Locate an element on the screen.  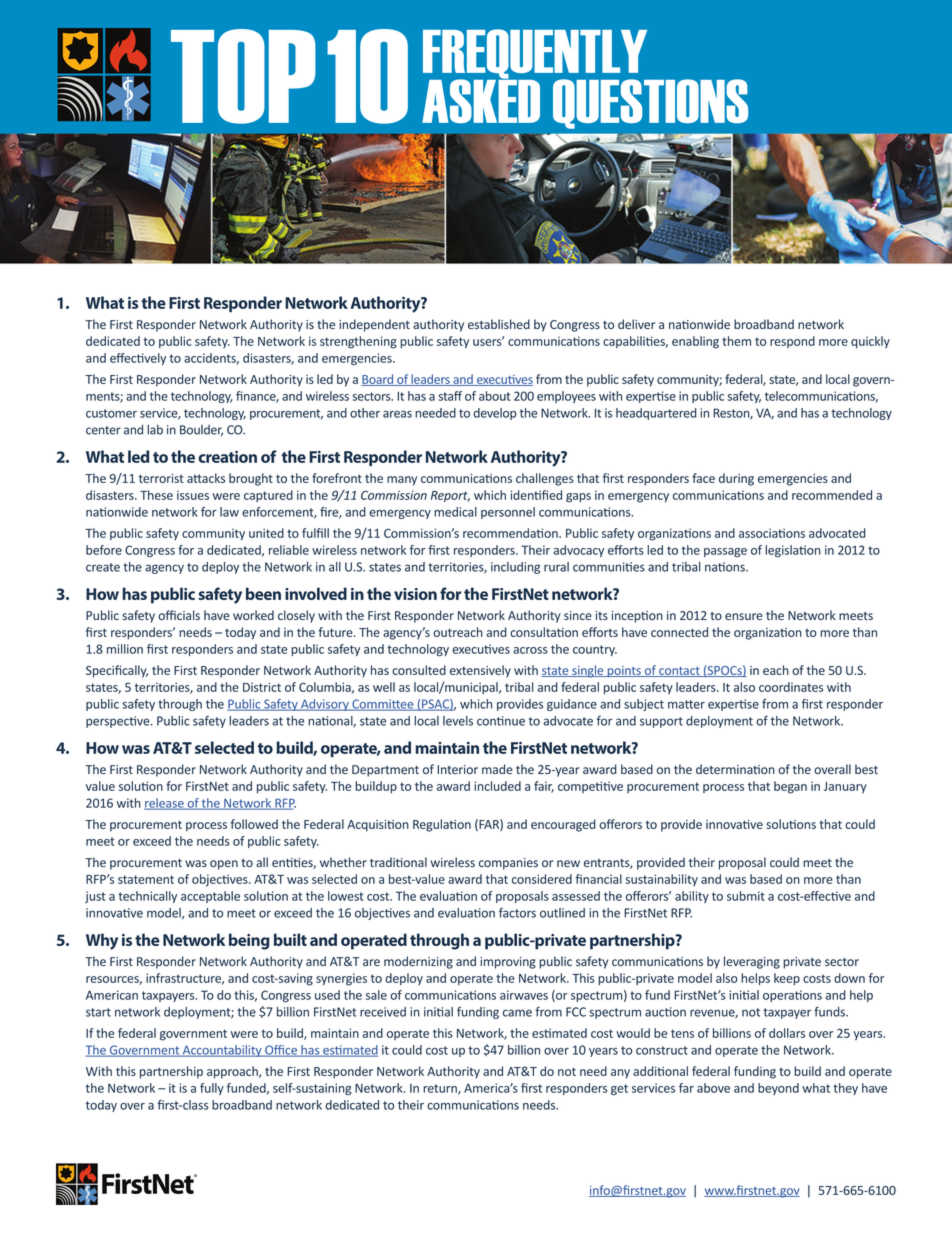
established is located at coordinates (499, 324).
